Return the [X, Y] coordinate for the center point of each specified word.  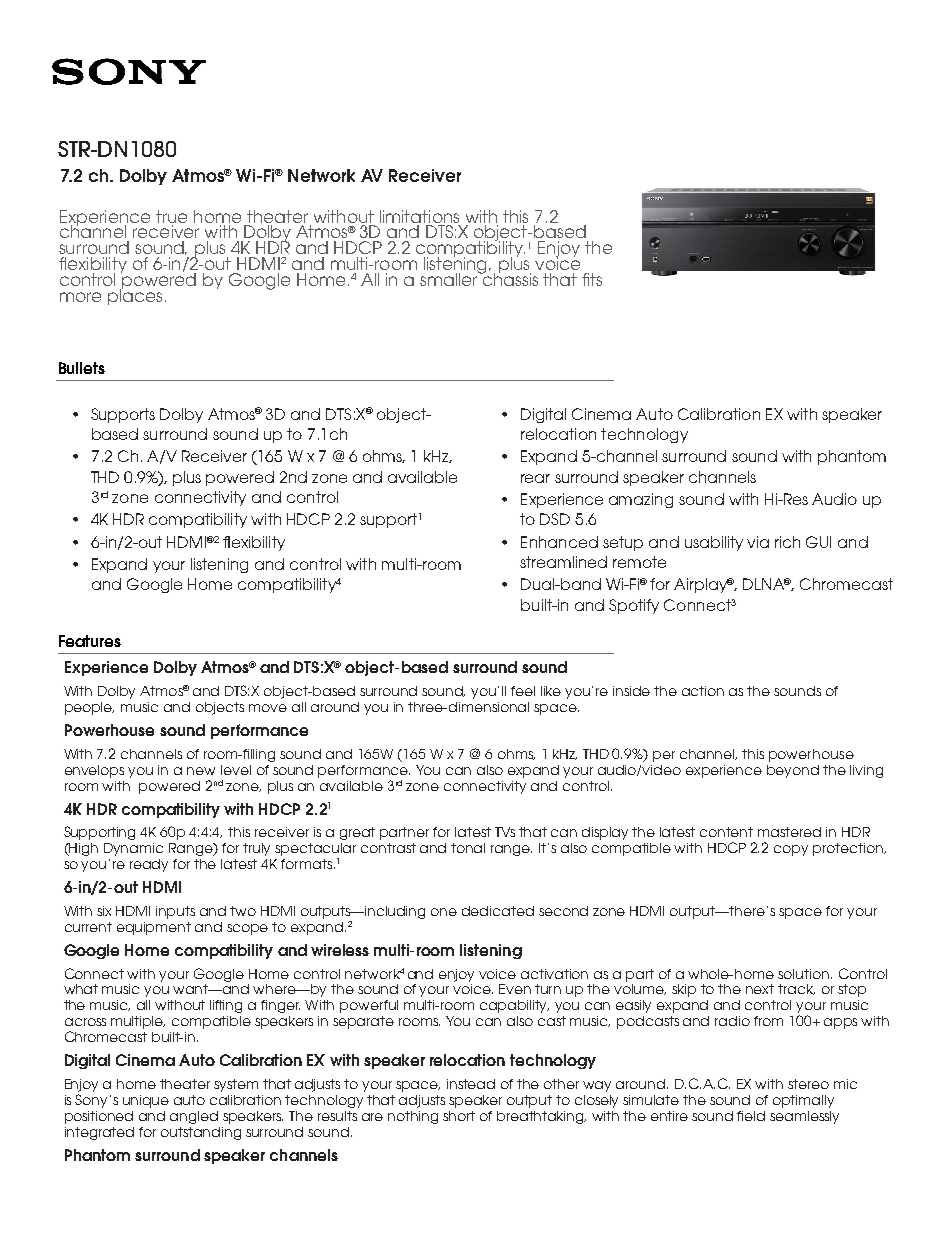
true [171, 216]
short [459, 1116]
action [703, 691]
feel [523, 691]
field [751, 1116]
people [89, 708]
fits [592, 279]
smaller [450, 278]
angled [194, 1117]
